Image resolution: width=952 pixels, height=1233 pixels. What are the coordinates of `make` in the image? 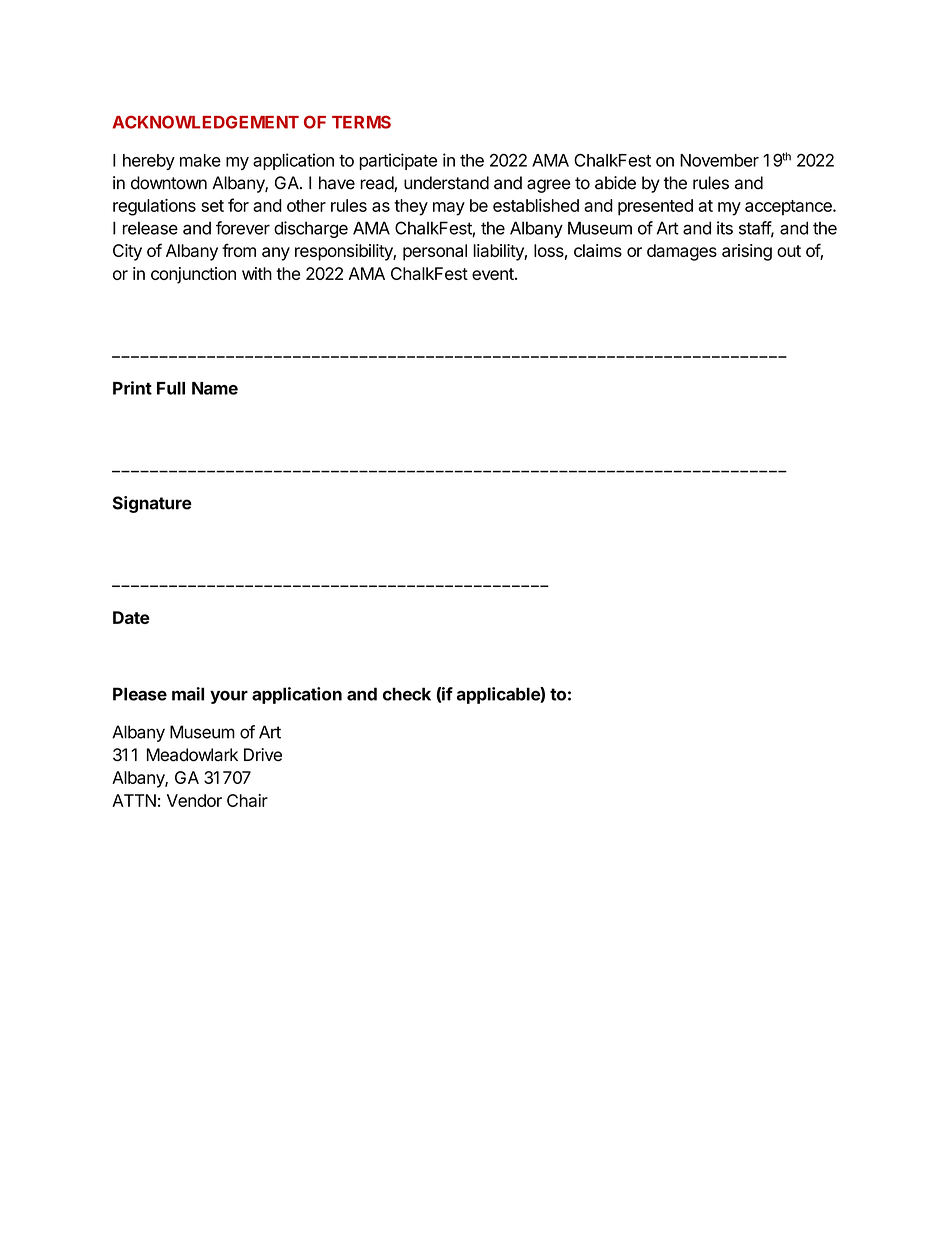 It's located at (200, 160).
